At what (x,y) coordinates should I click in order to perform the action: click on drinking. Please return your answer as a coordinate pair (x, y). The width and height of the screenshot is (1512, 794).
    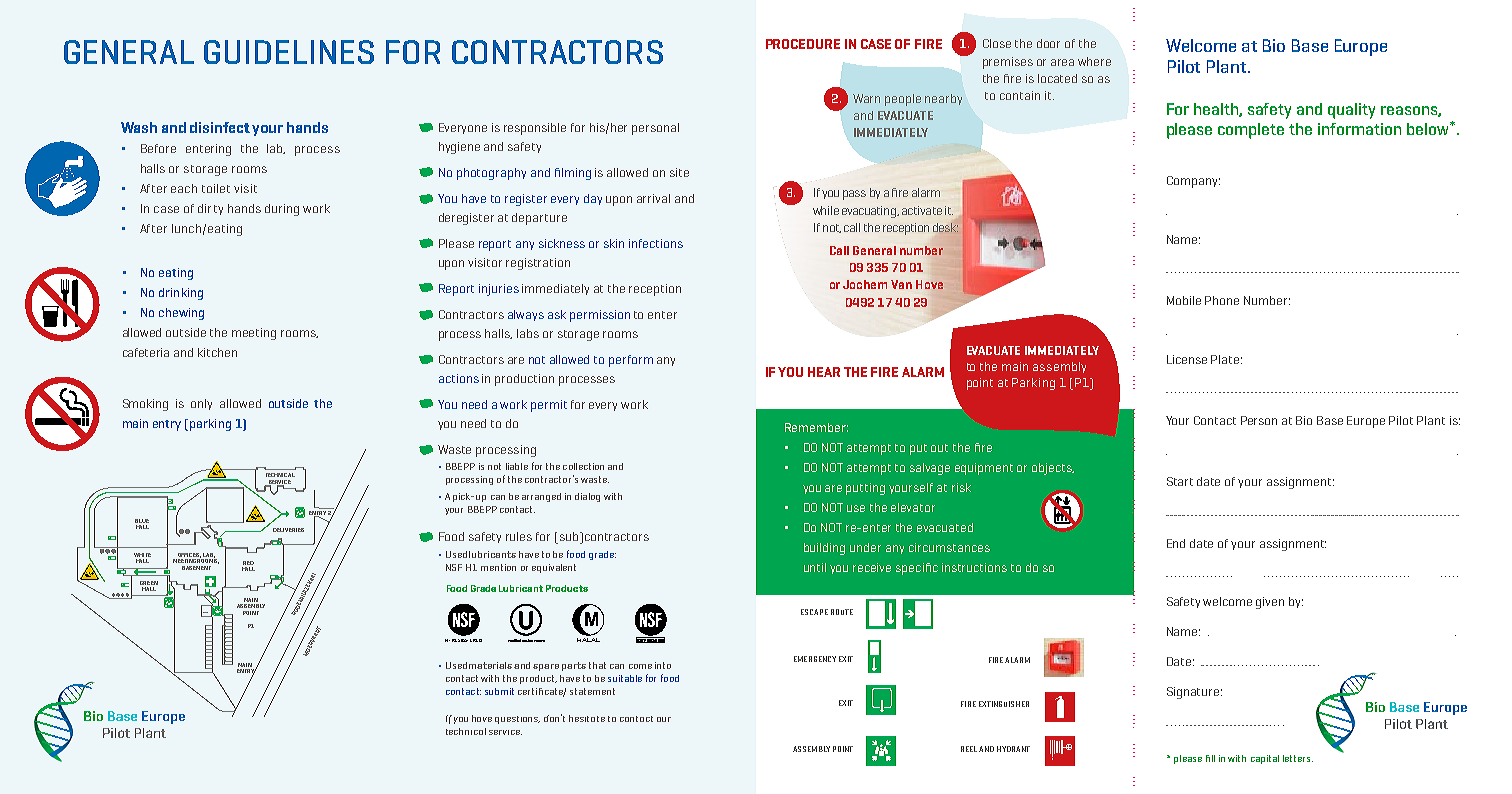
    Looking at the image, I should click on (181, 294).
